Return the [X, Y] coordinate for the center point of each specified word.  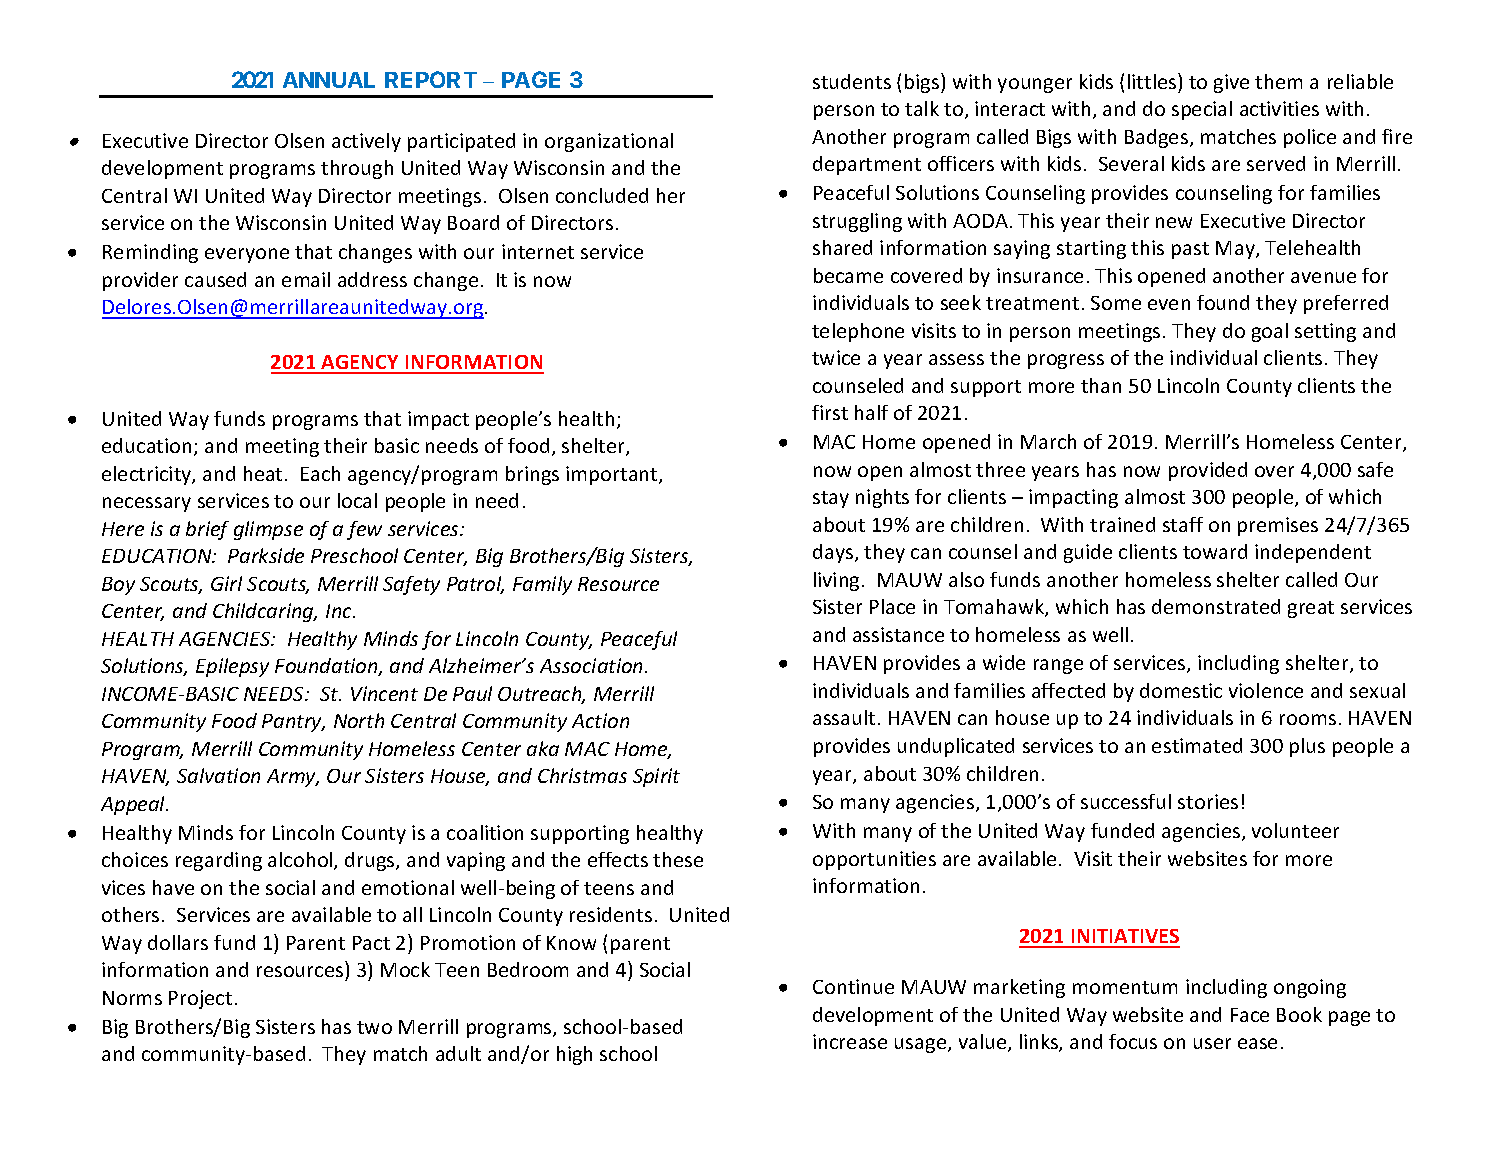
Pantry [293, 723]
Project [200, 999]
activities [1279, 108]
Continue [853, 986]
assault [844, 717]
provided [1208, 471]
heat [263, 473]
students [852, 81]
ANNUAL [329, 80]
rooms [1308, 719]
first [830, 412]
